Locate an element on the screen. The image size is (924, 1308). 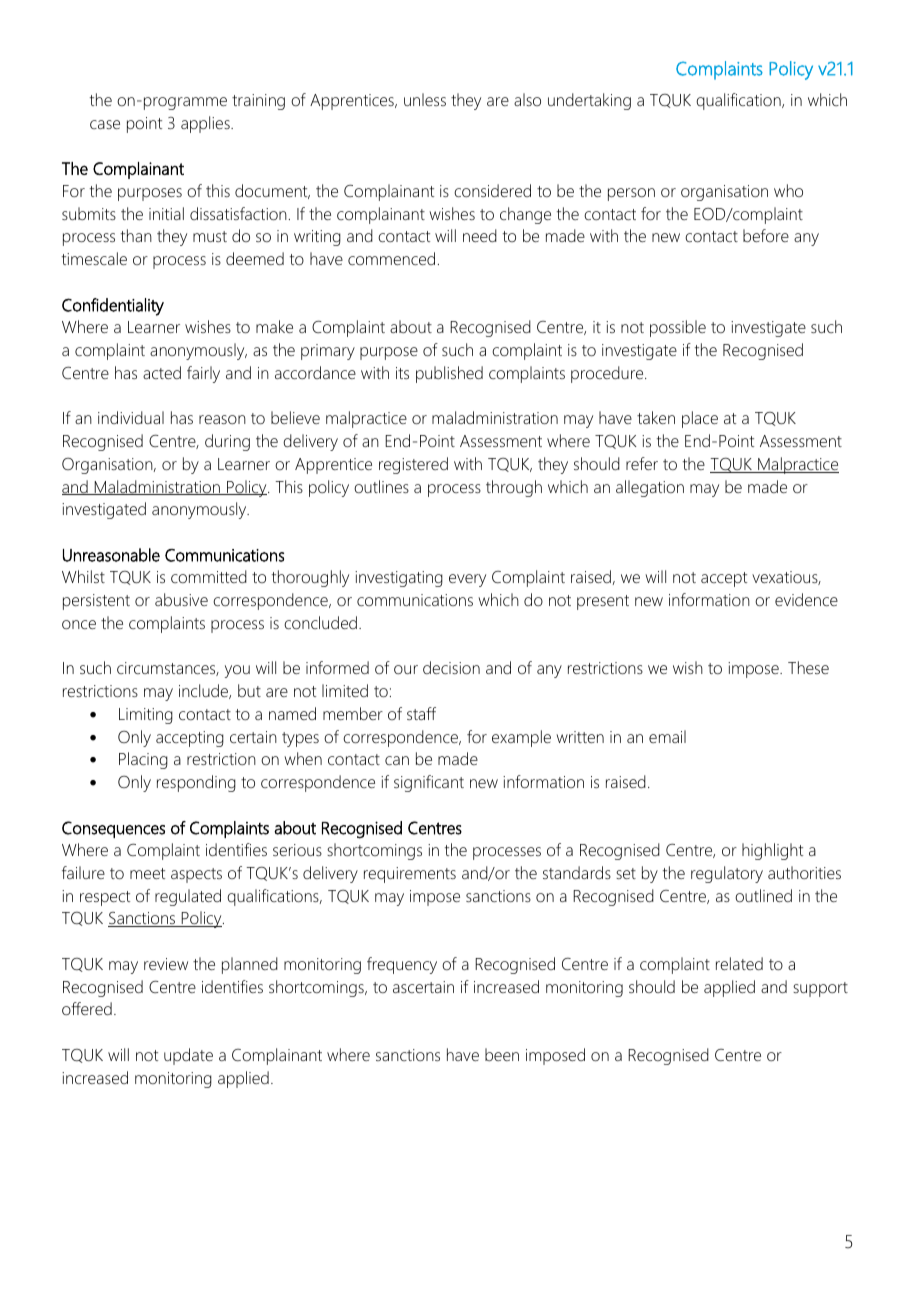
investigating is located at coordinates (399, 579).
